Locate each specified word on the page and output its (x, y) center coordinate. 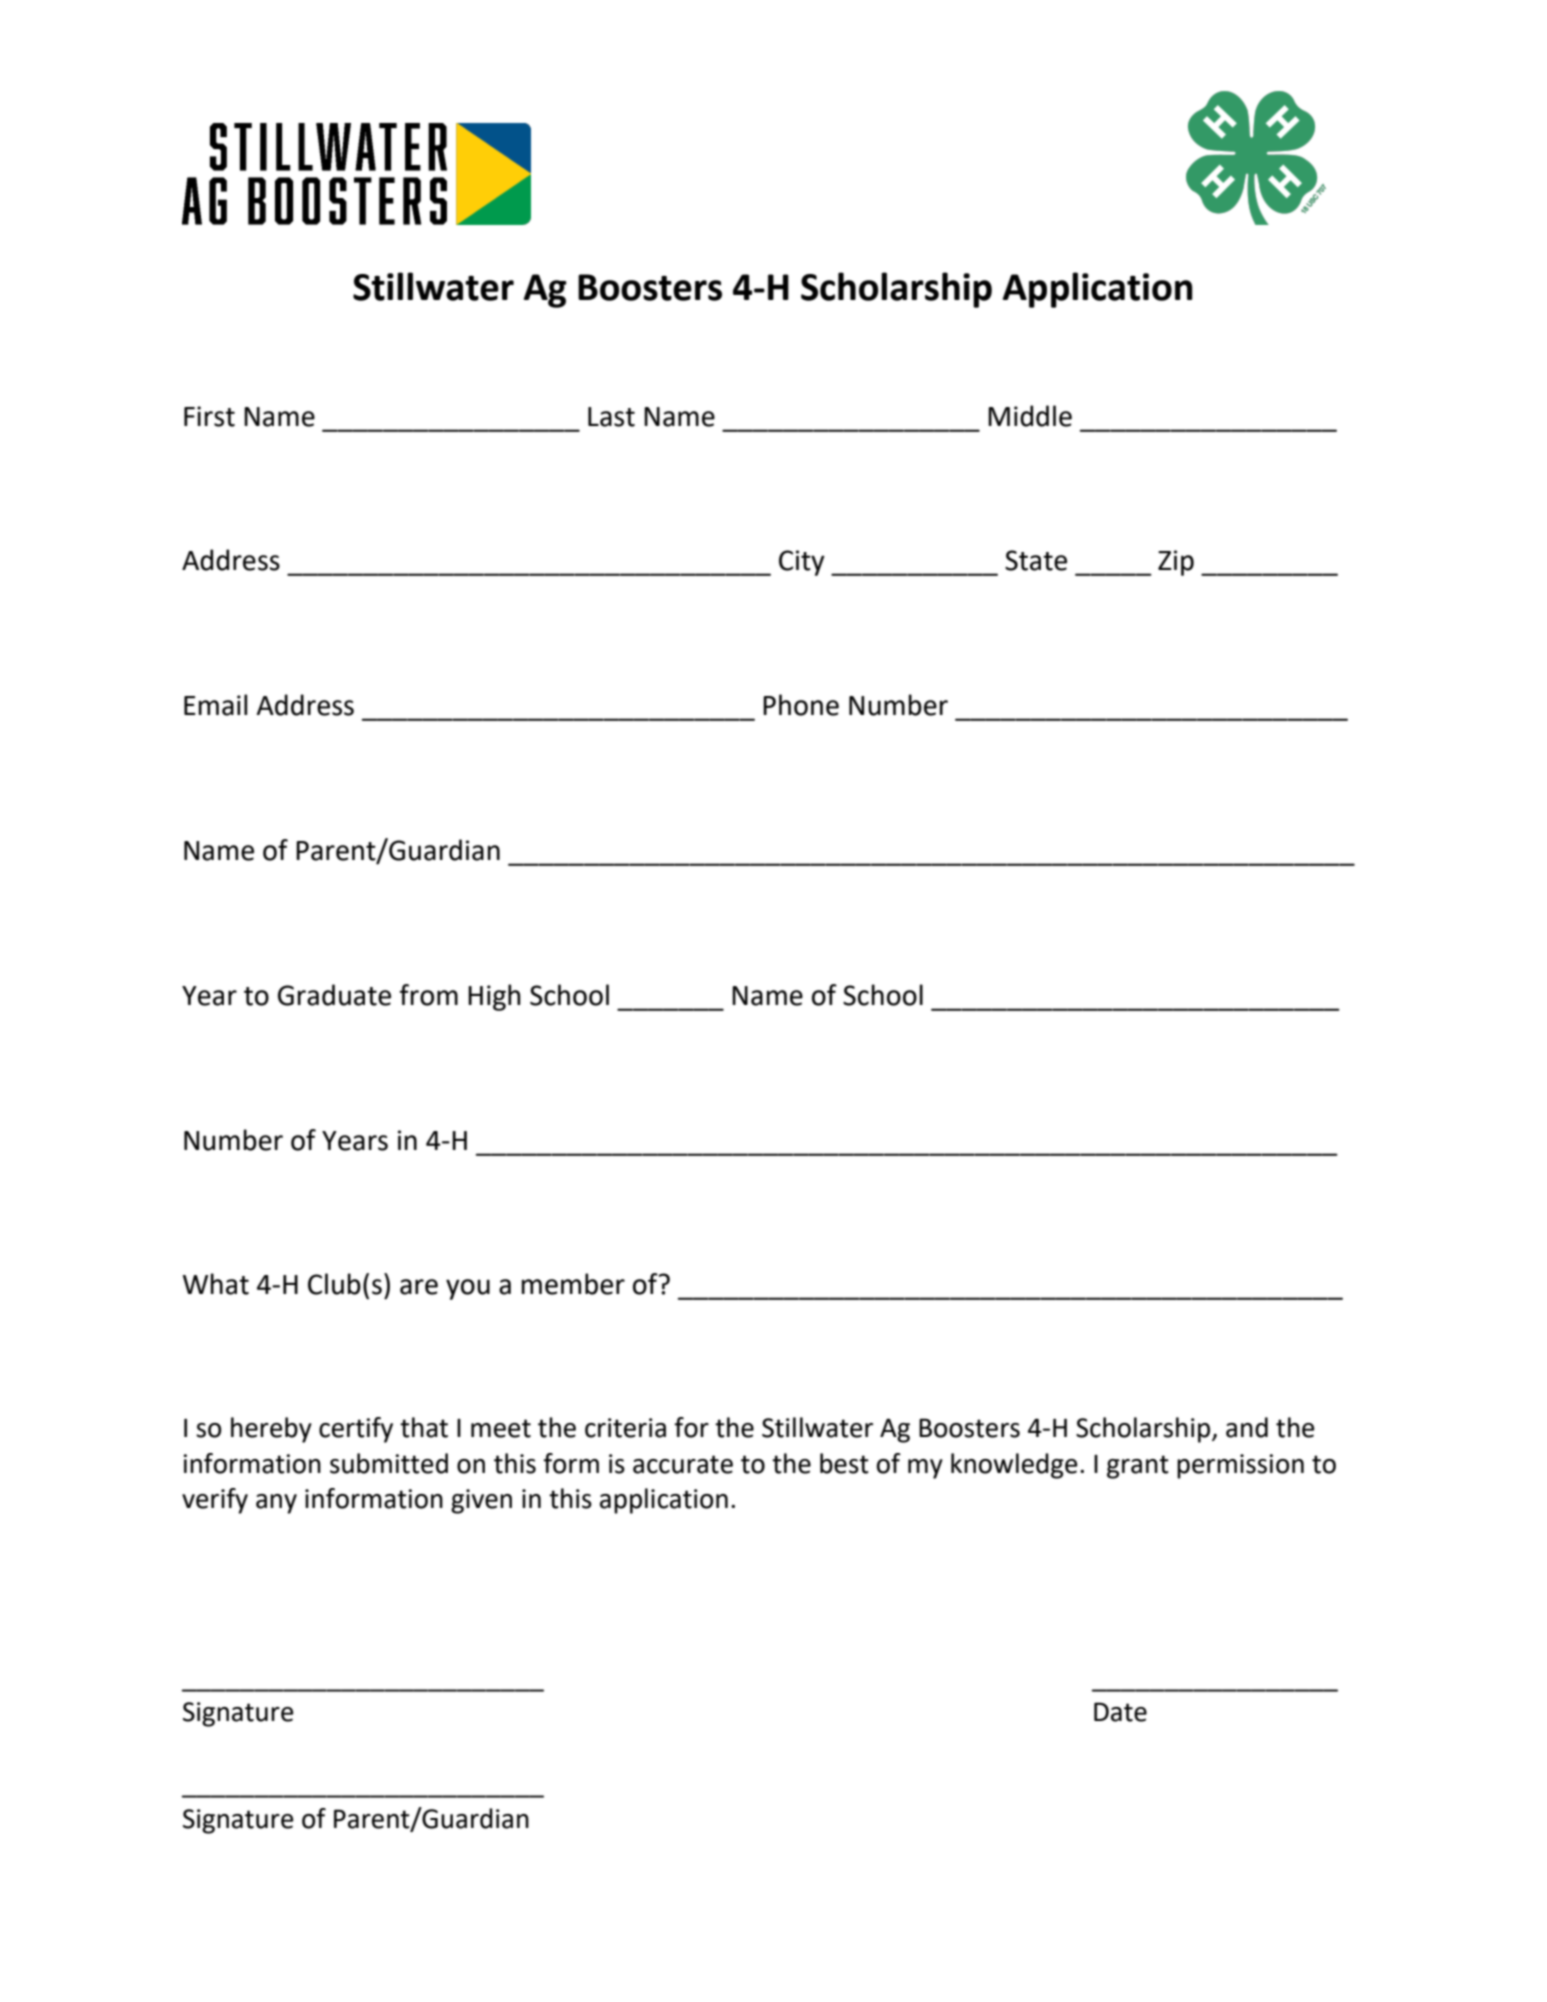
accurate (683, 1464)
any (276, 1504)
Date (1120, 1712)
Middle (1030, 416)
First (209, 416)
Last (611, 417)
